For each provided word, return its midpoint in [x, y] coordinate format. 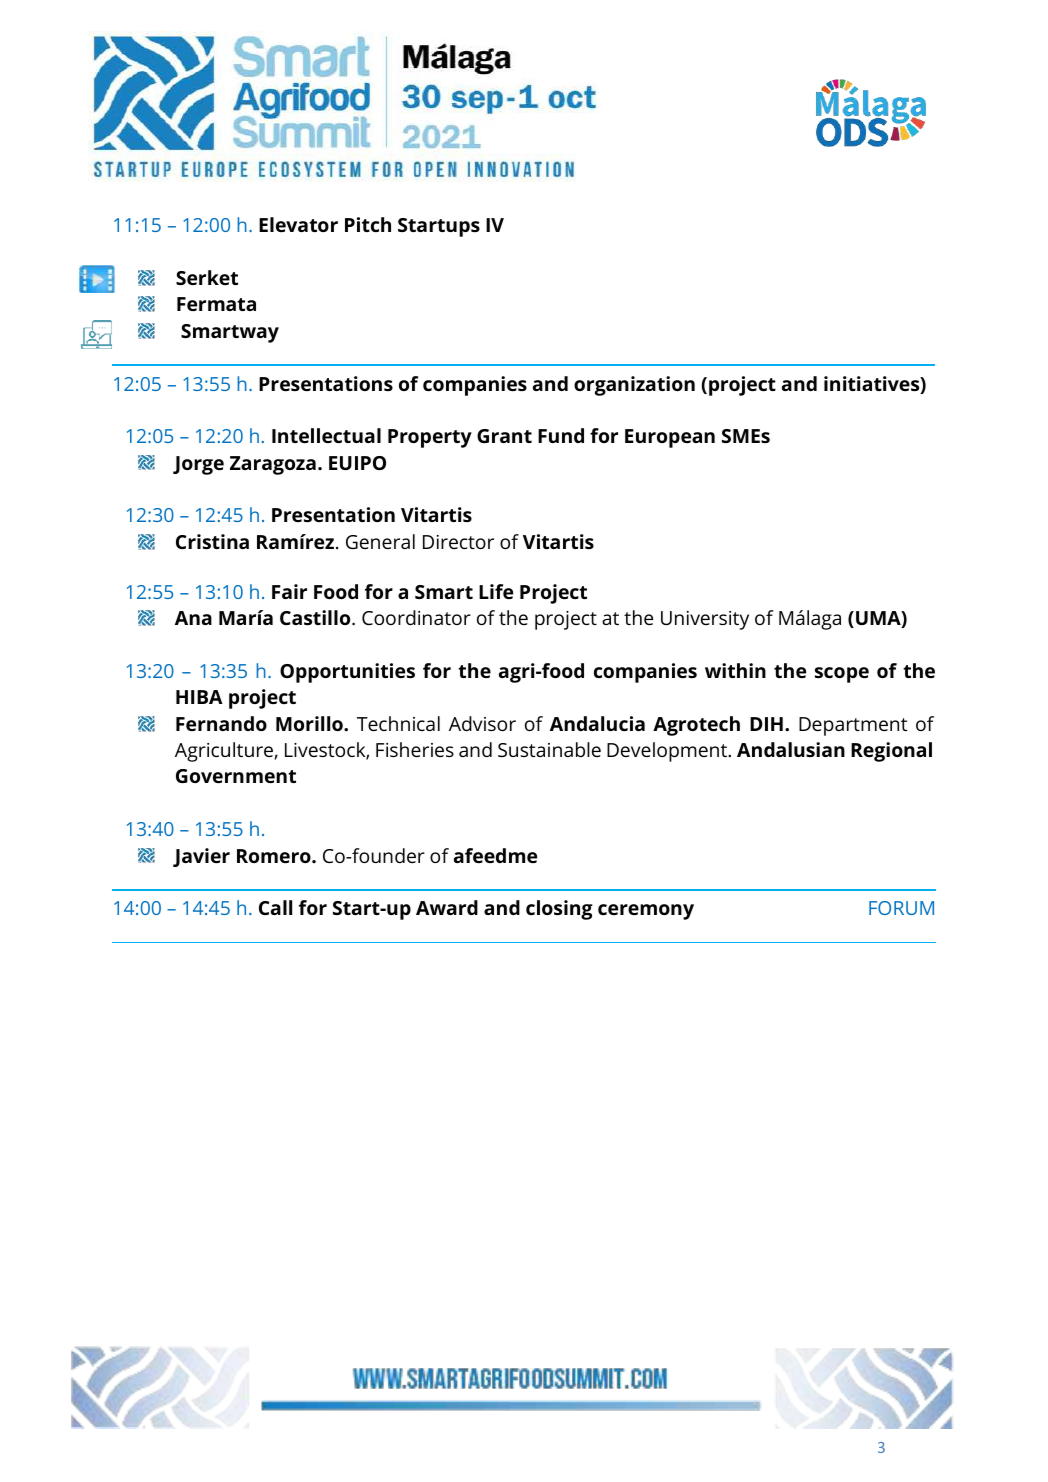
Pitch [368, 224]
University [705, 620]
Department [853, 726]
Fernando [221, 723]
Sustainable [549, 749]
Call [275, 907]
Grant [504, 436]
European [670, 438]
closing [559, 910]
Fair [289, 591]
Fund [561, 435]
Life [496, 591]
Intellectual [326, 435]
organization [634, 386]
